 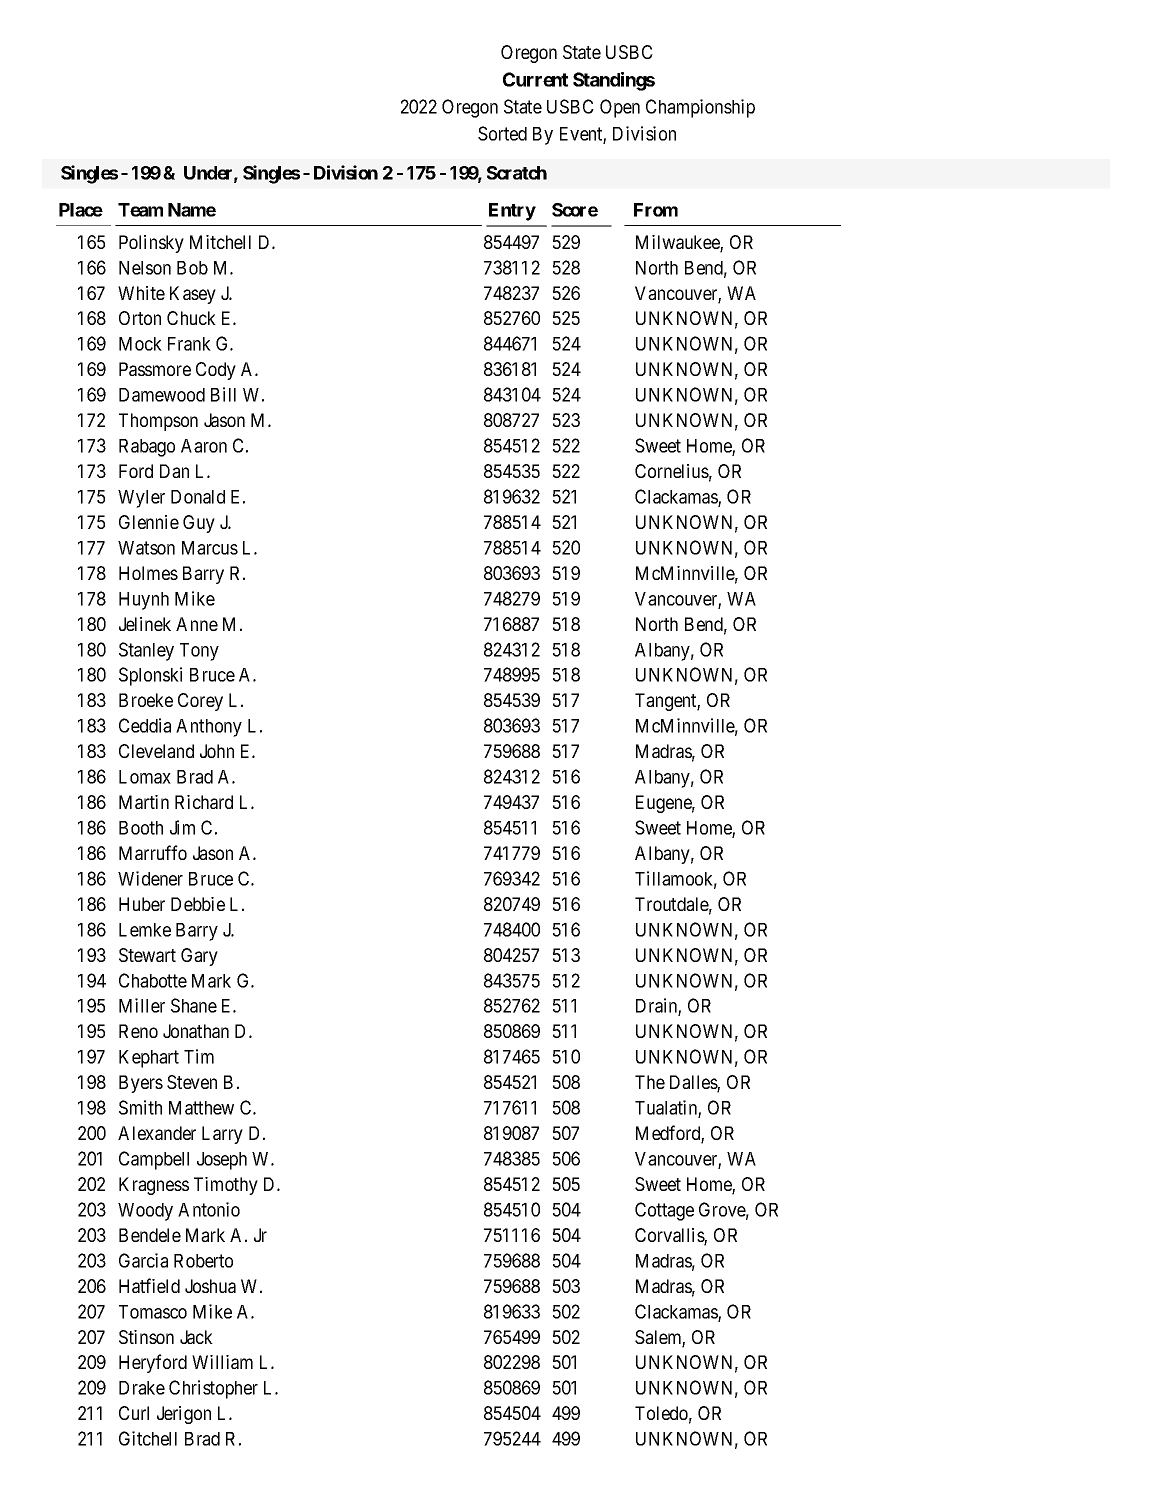 I want to click on William, so click(x=222, y=1362).
